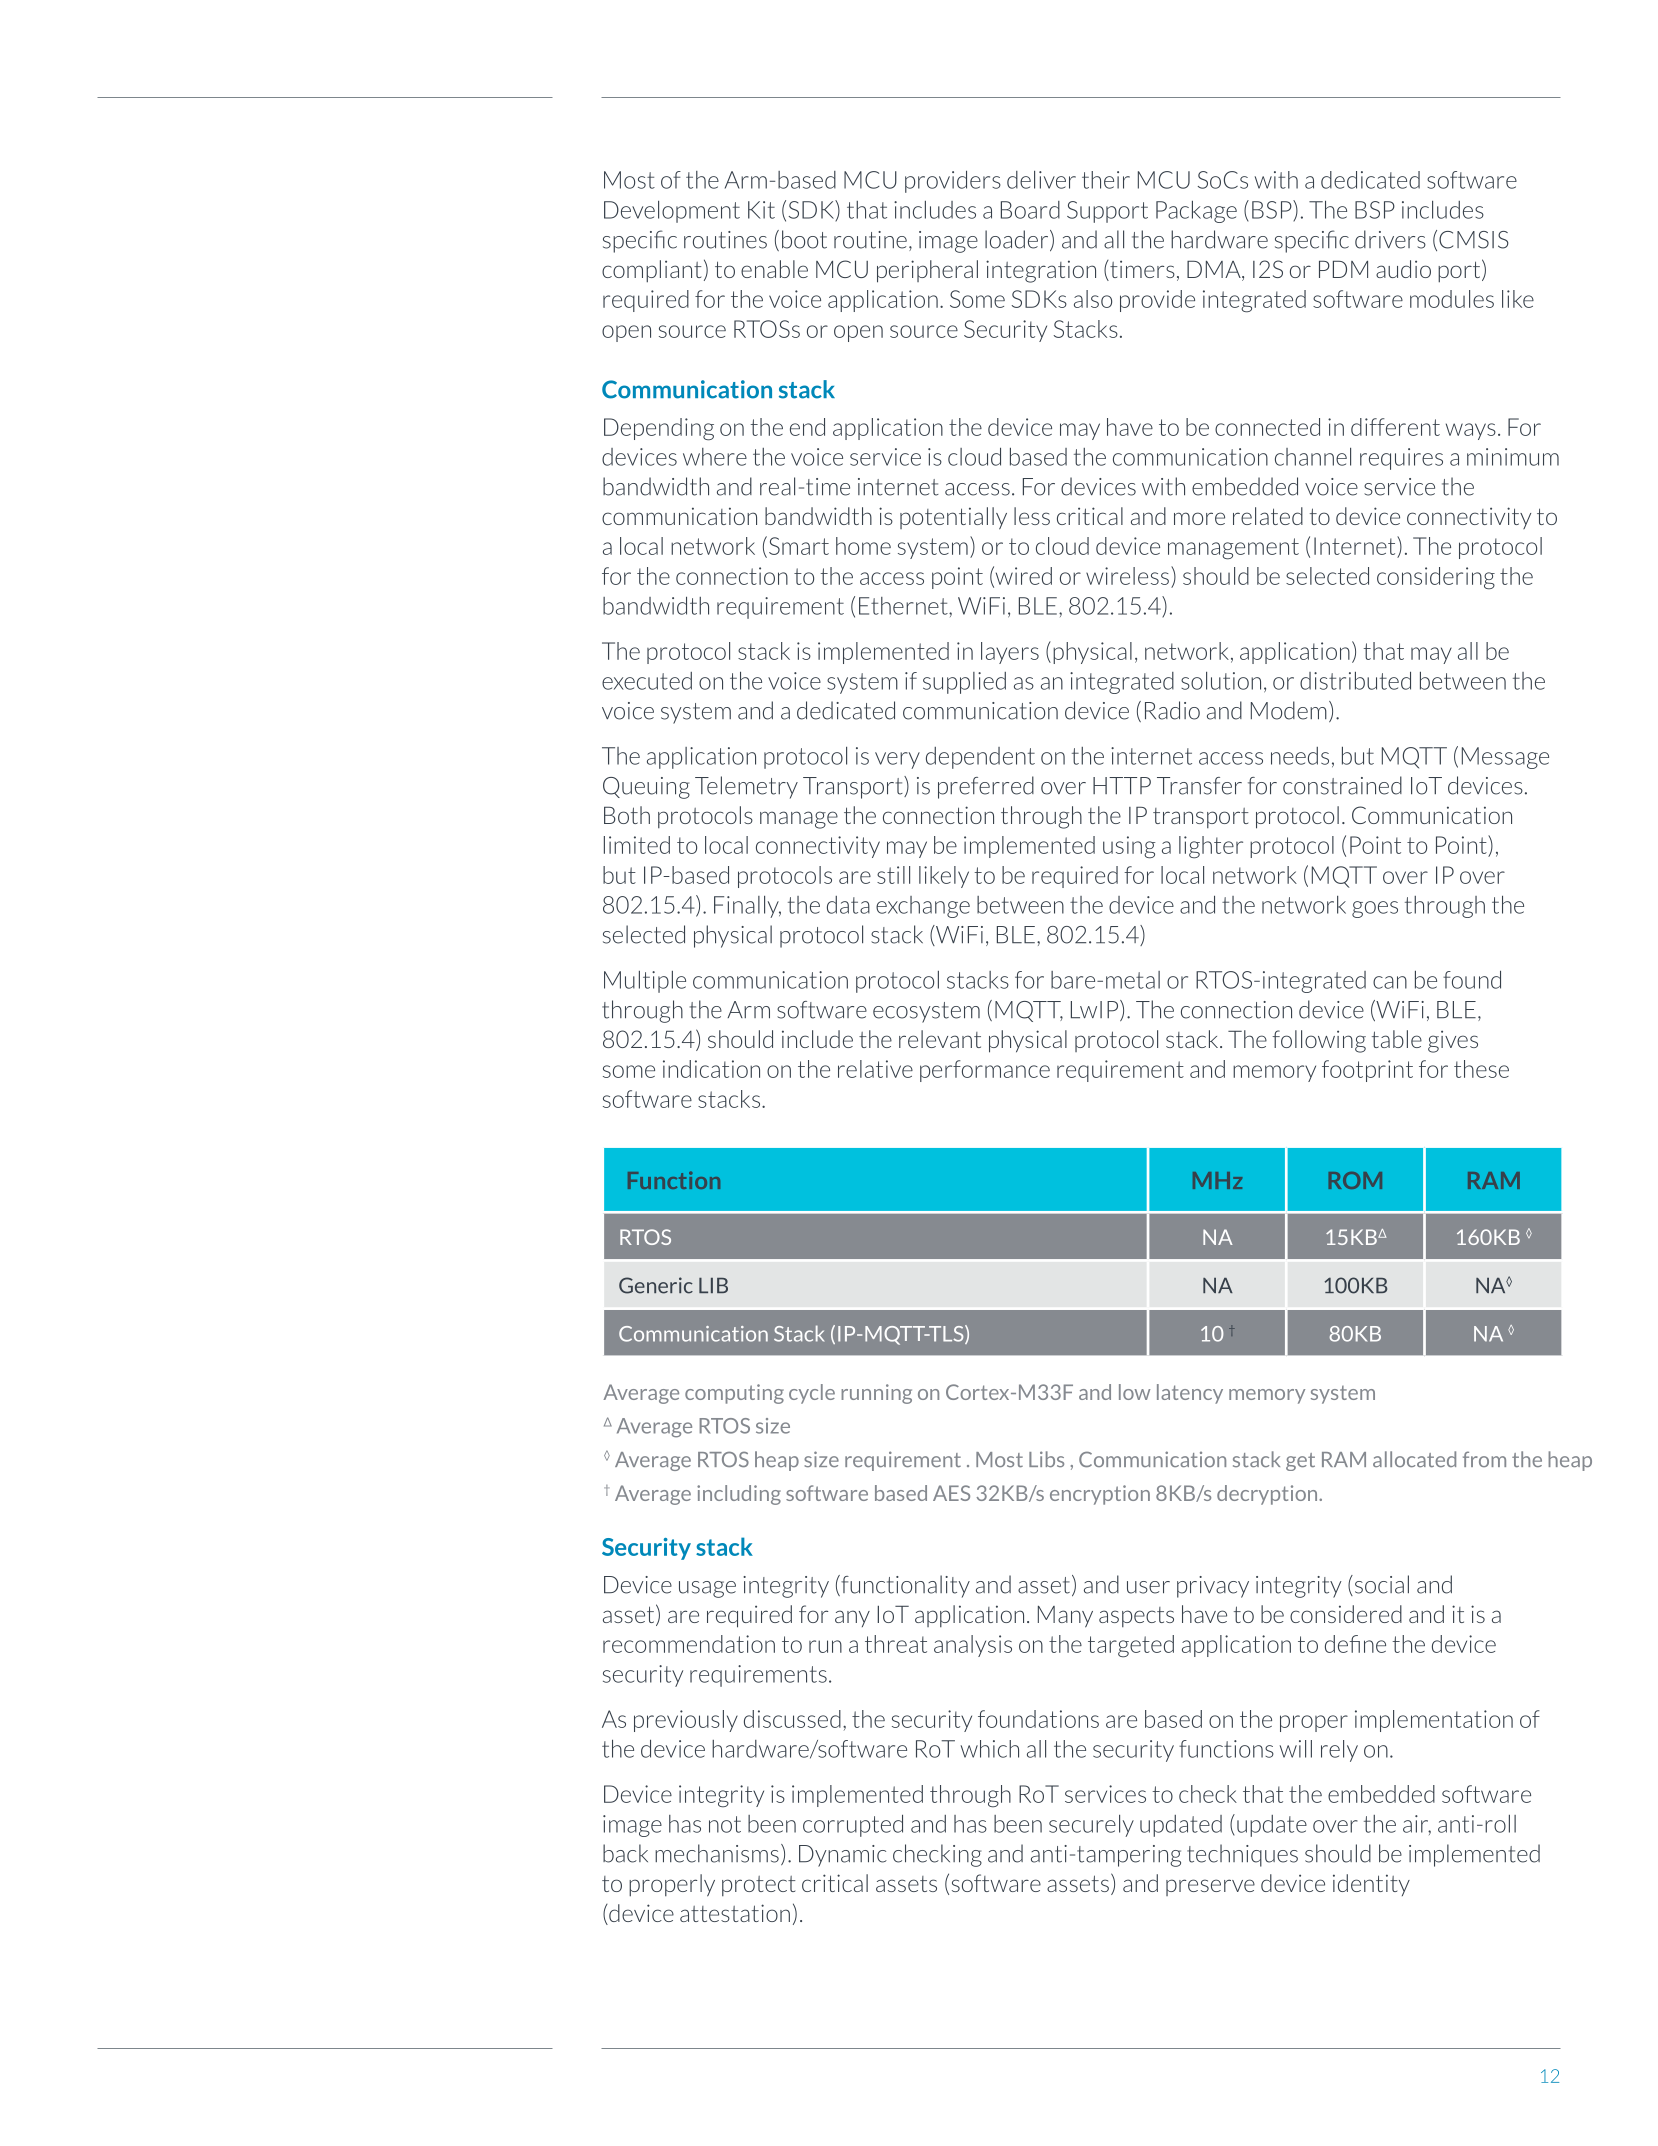  What do you see at coordinates (1355, 681) in the image?
I see `distributed` at bounding box center [1355, 681].
